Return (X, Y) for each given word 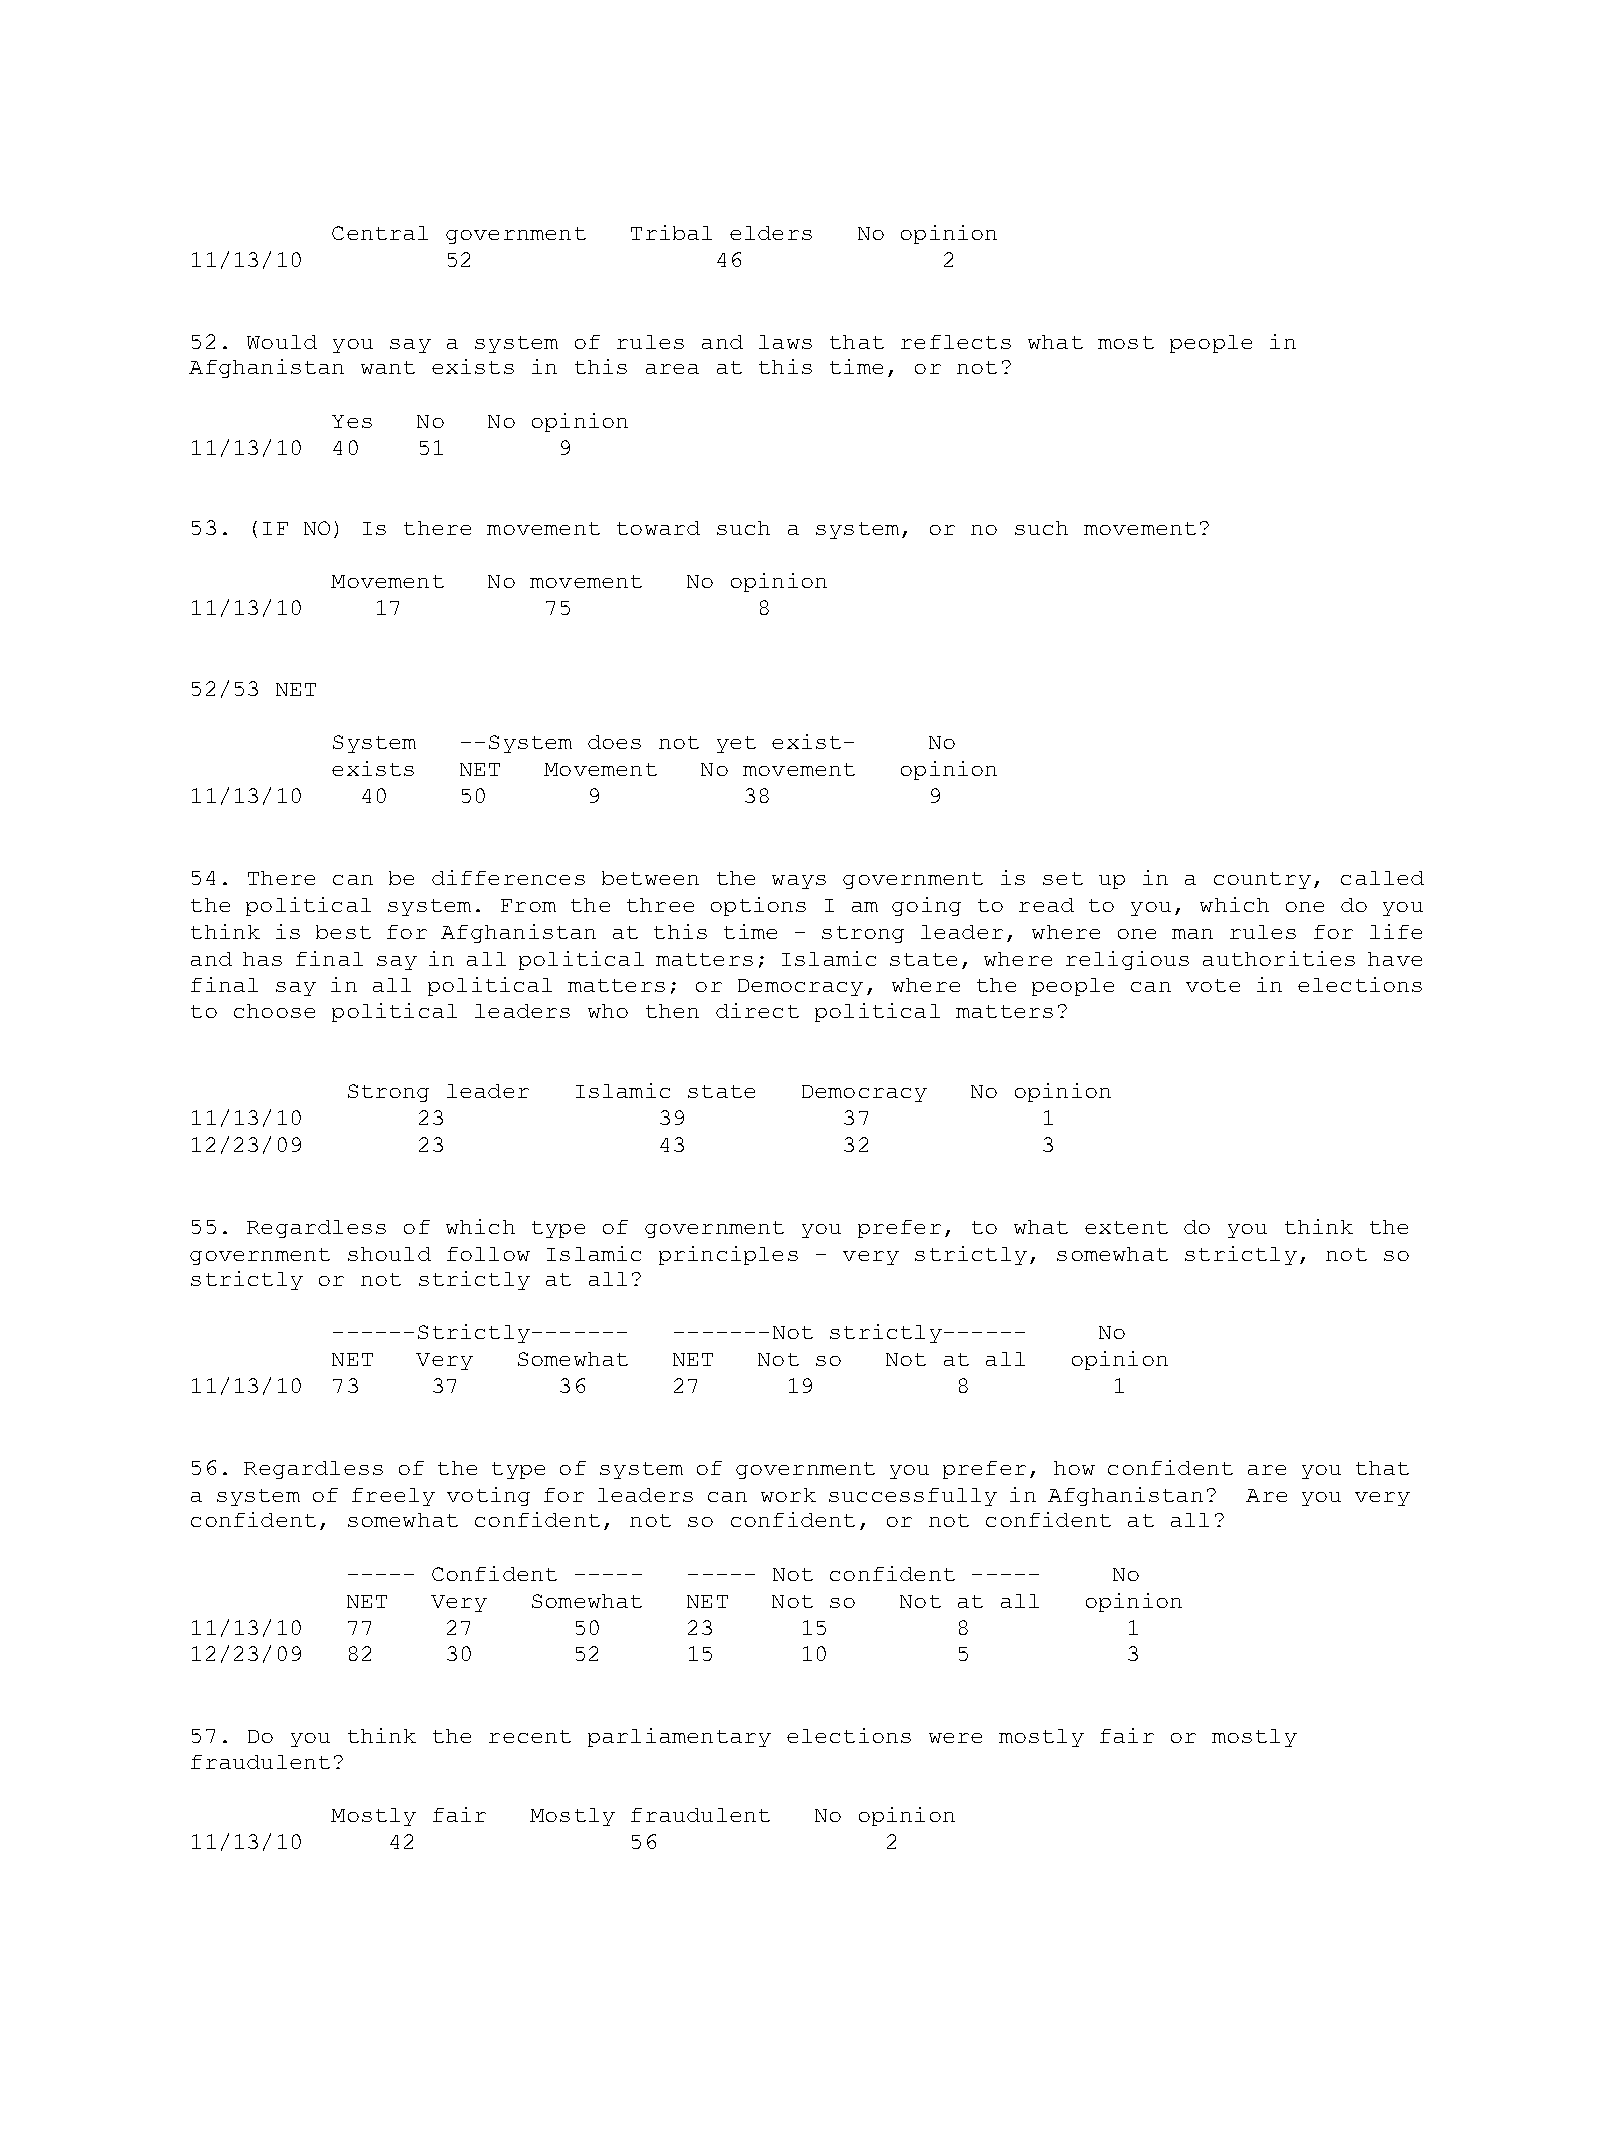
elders (771, 233)
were (955, 1738)
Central (380, 233)
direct (757, 1010)
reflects (956, 342)
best (343, 932)
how (1074, 1468)
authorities (1279, 958)
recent (530, 1736)
